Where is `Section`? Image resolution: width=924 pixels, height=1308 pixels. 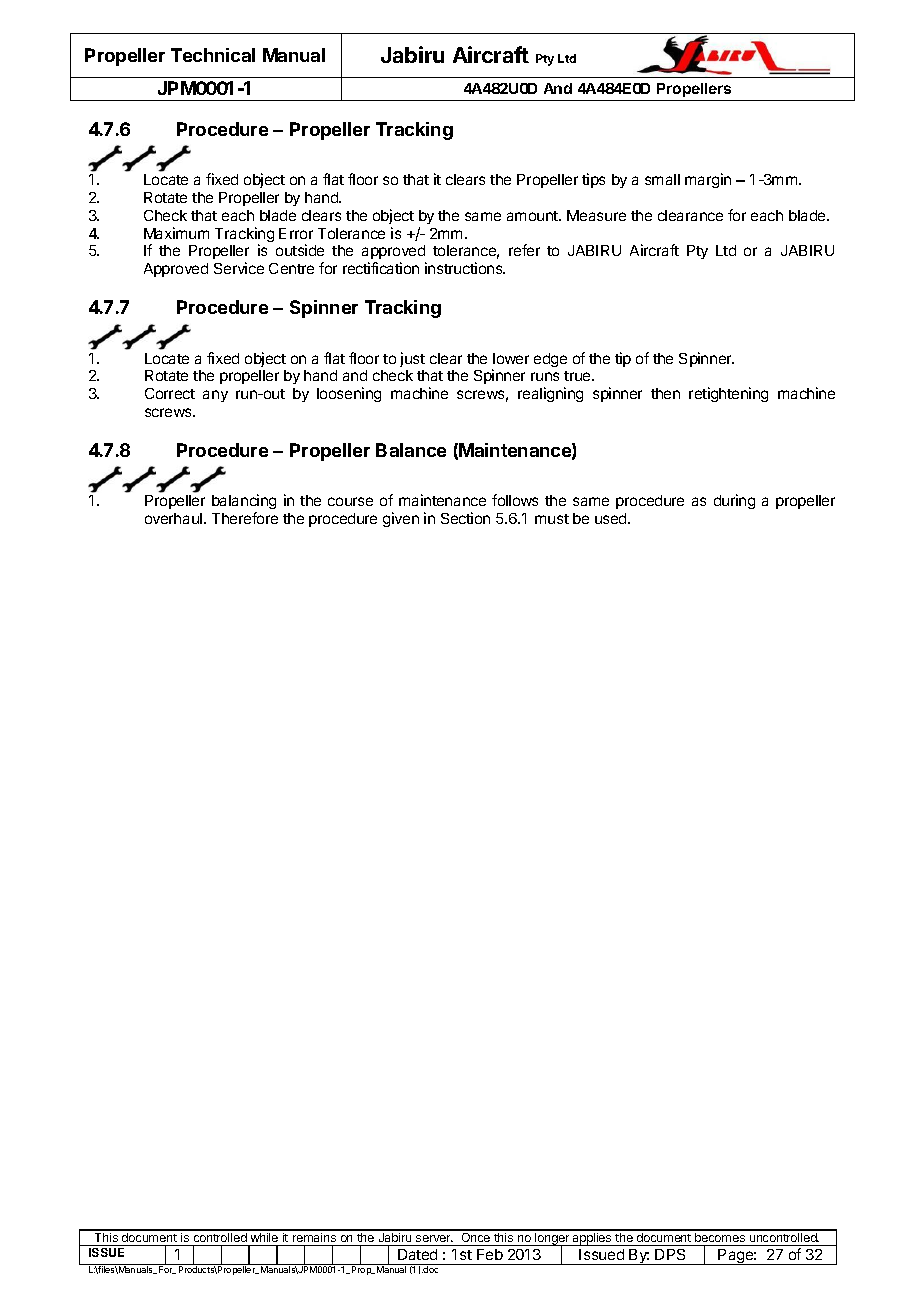
Section is located at coordinates (465, 518).
